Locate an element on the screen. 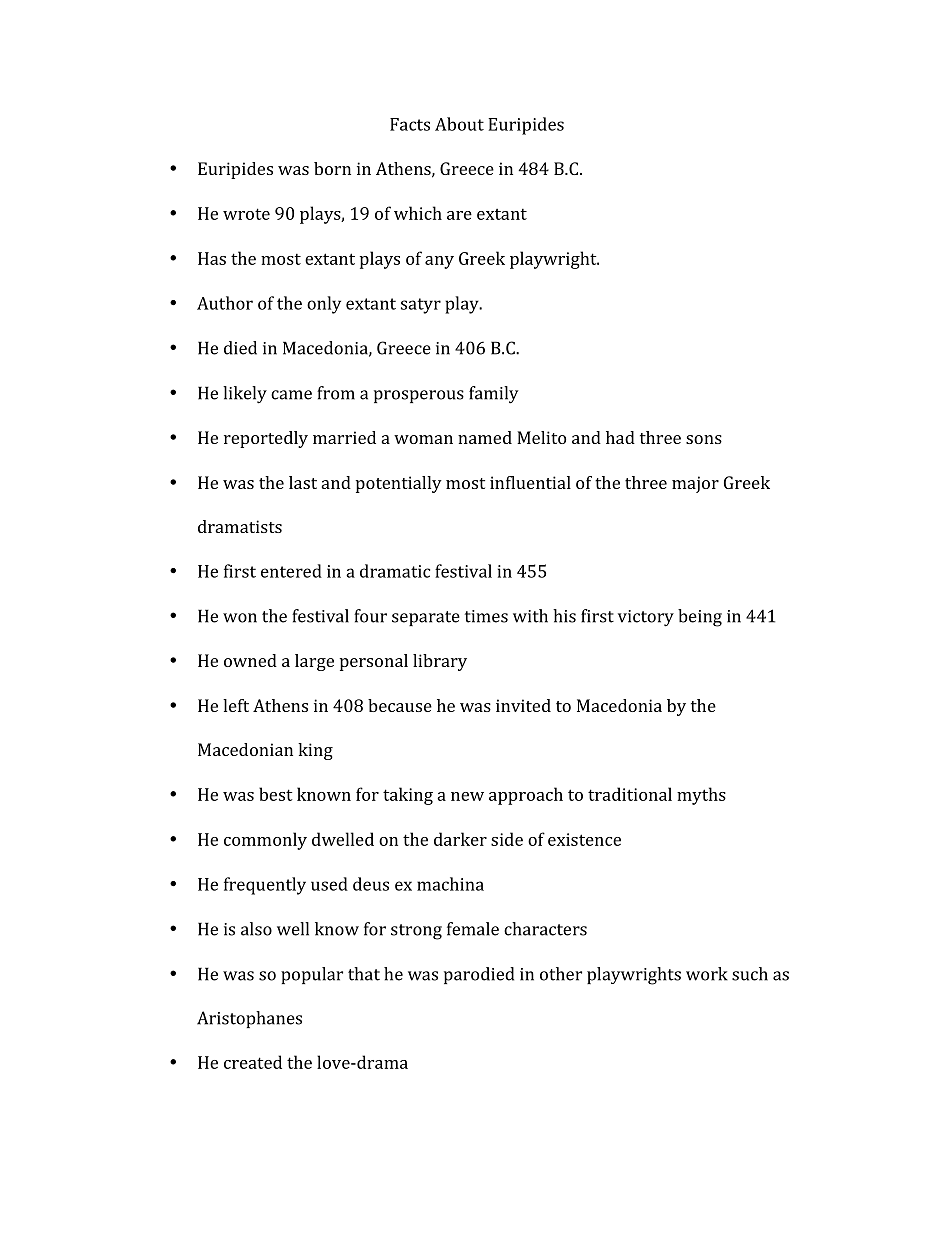  Aristophanes is located at coordinates (249, 1019).
